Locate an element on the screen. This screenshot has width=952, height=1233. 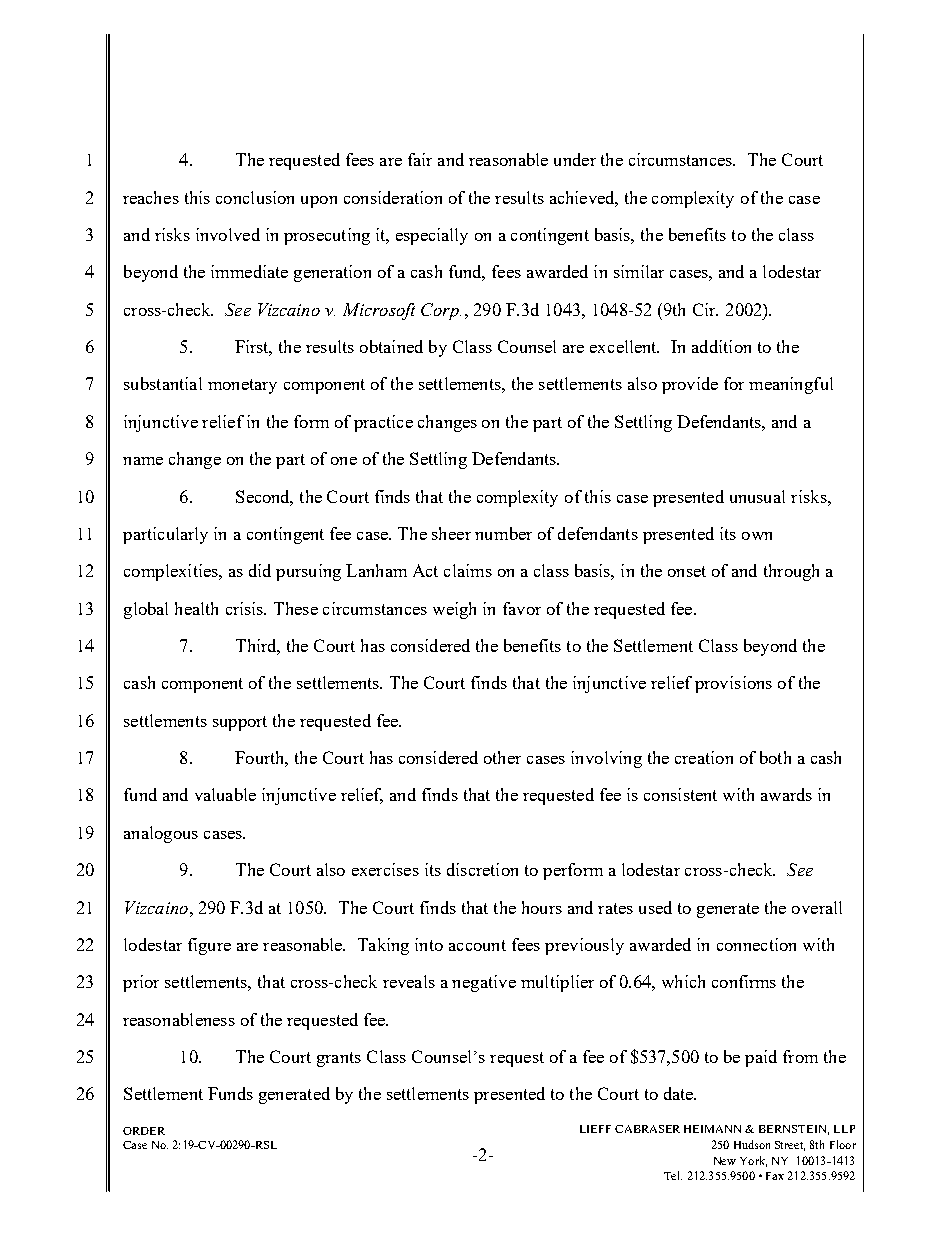
conclusion is located at coordinates (255, 197).
